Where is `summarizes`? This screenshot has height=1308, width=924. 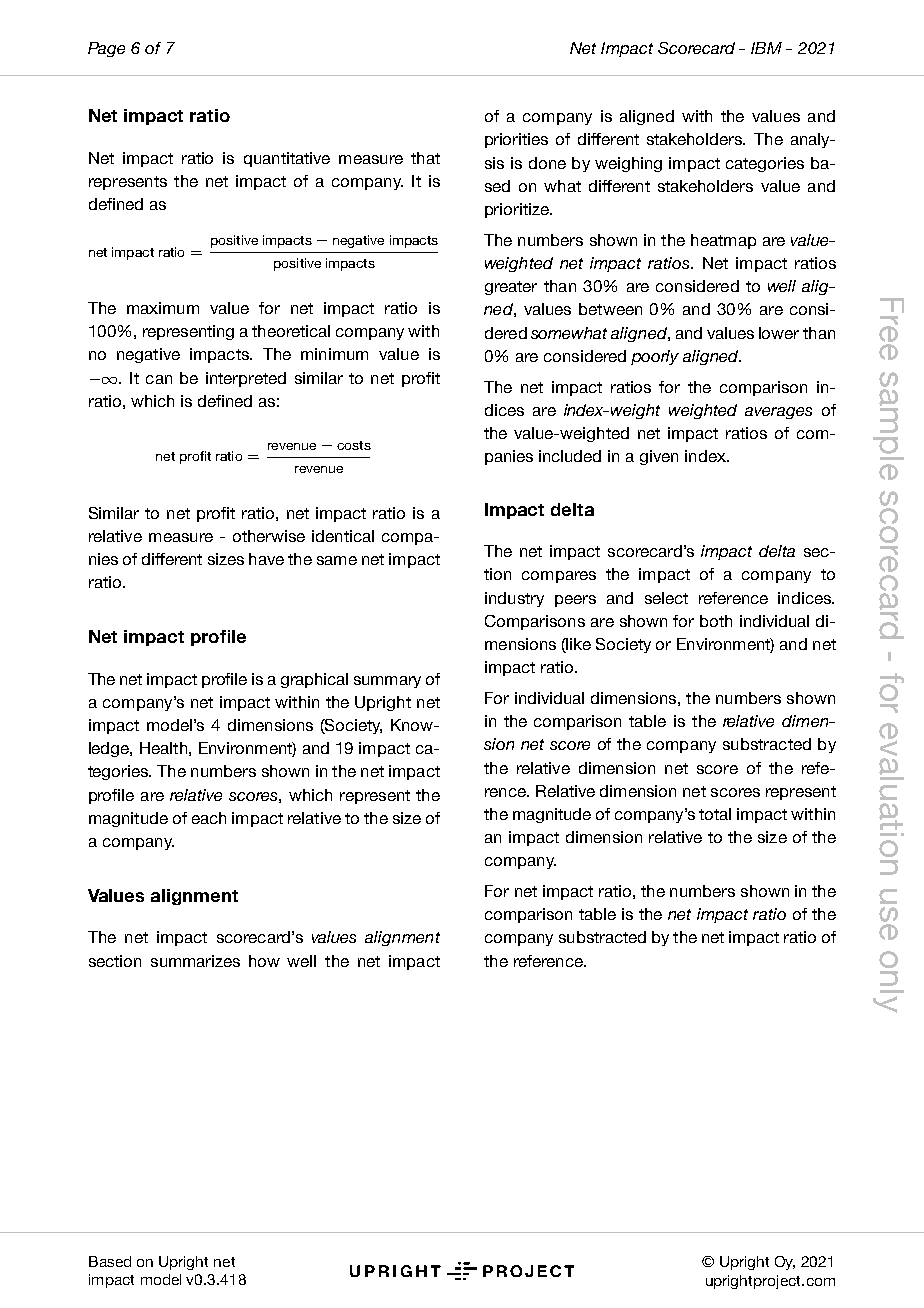
summarizes is located at coordinates (195, 961).
